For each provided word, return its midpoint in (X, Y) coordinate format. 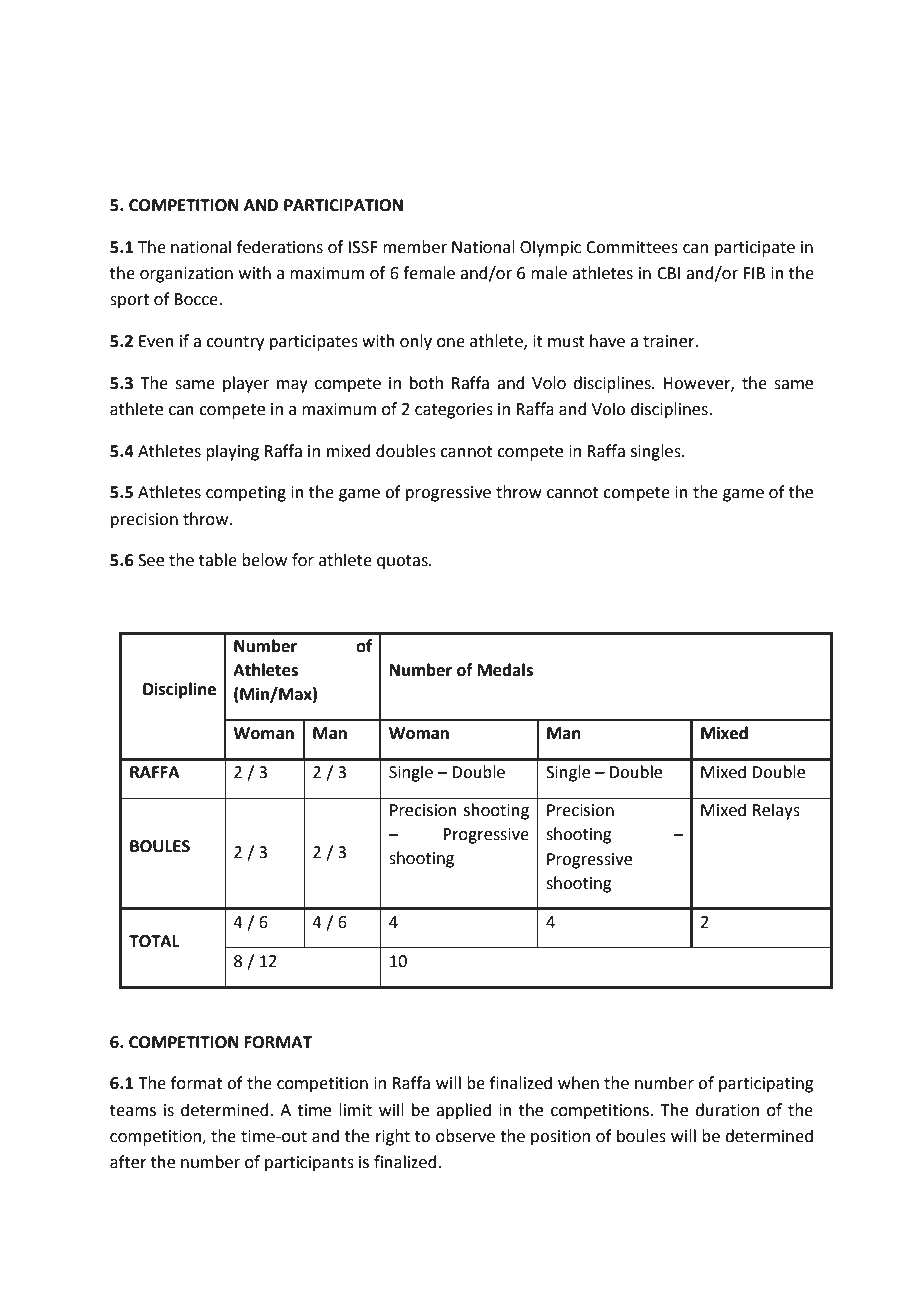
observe (465, 1136)
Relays (776, 811)
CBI (668, 273)
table (218, 560)
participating (766, 1085)
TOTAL (154, 941)
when (578, 1083)
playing (232, 452)
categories (454, 411)
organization (186, 275)
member (415, 247)
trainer (670, 341)
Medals (505, 670)
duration (727, 1110)
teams (133, 1111)
